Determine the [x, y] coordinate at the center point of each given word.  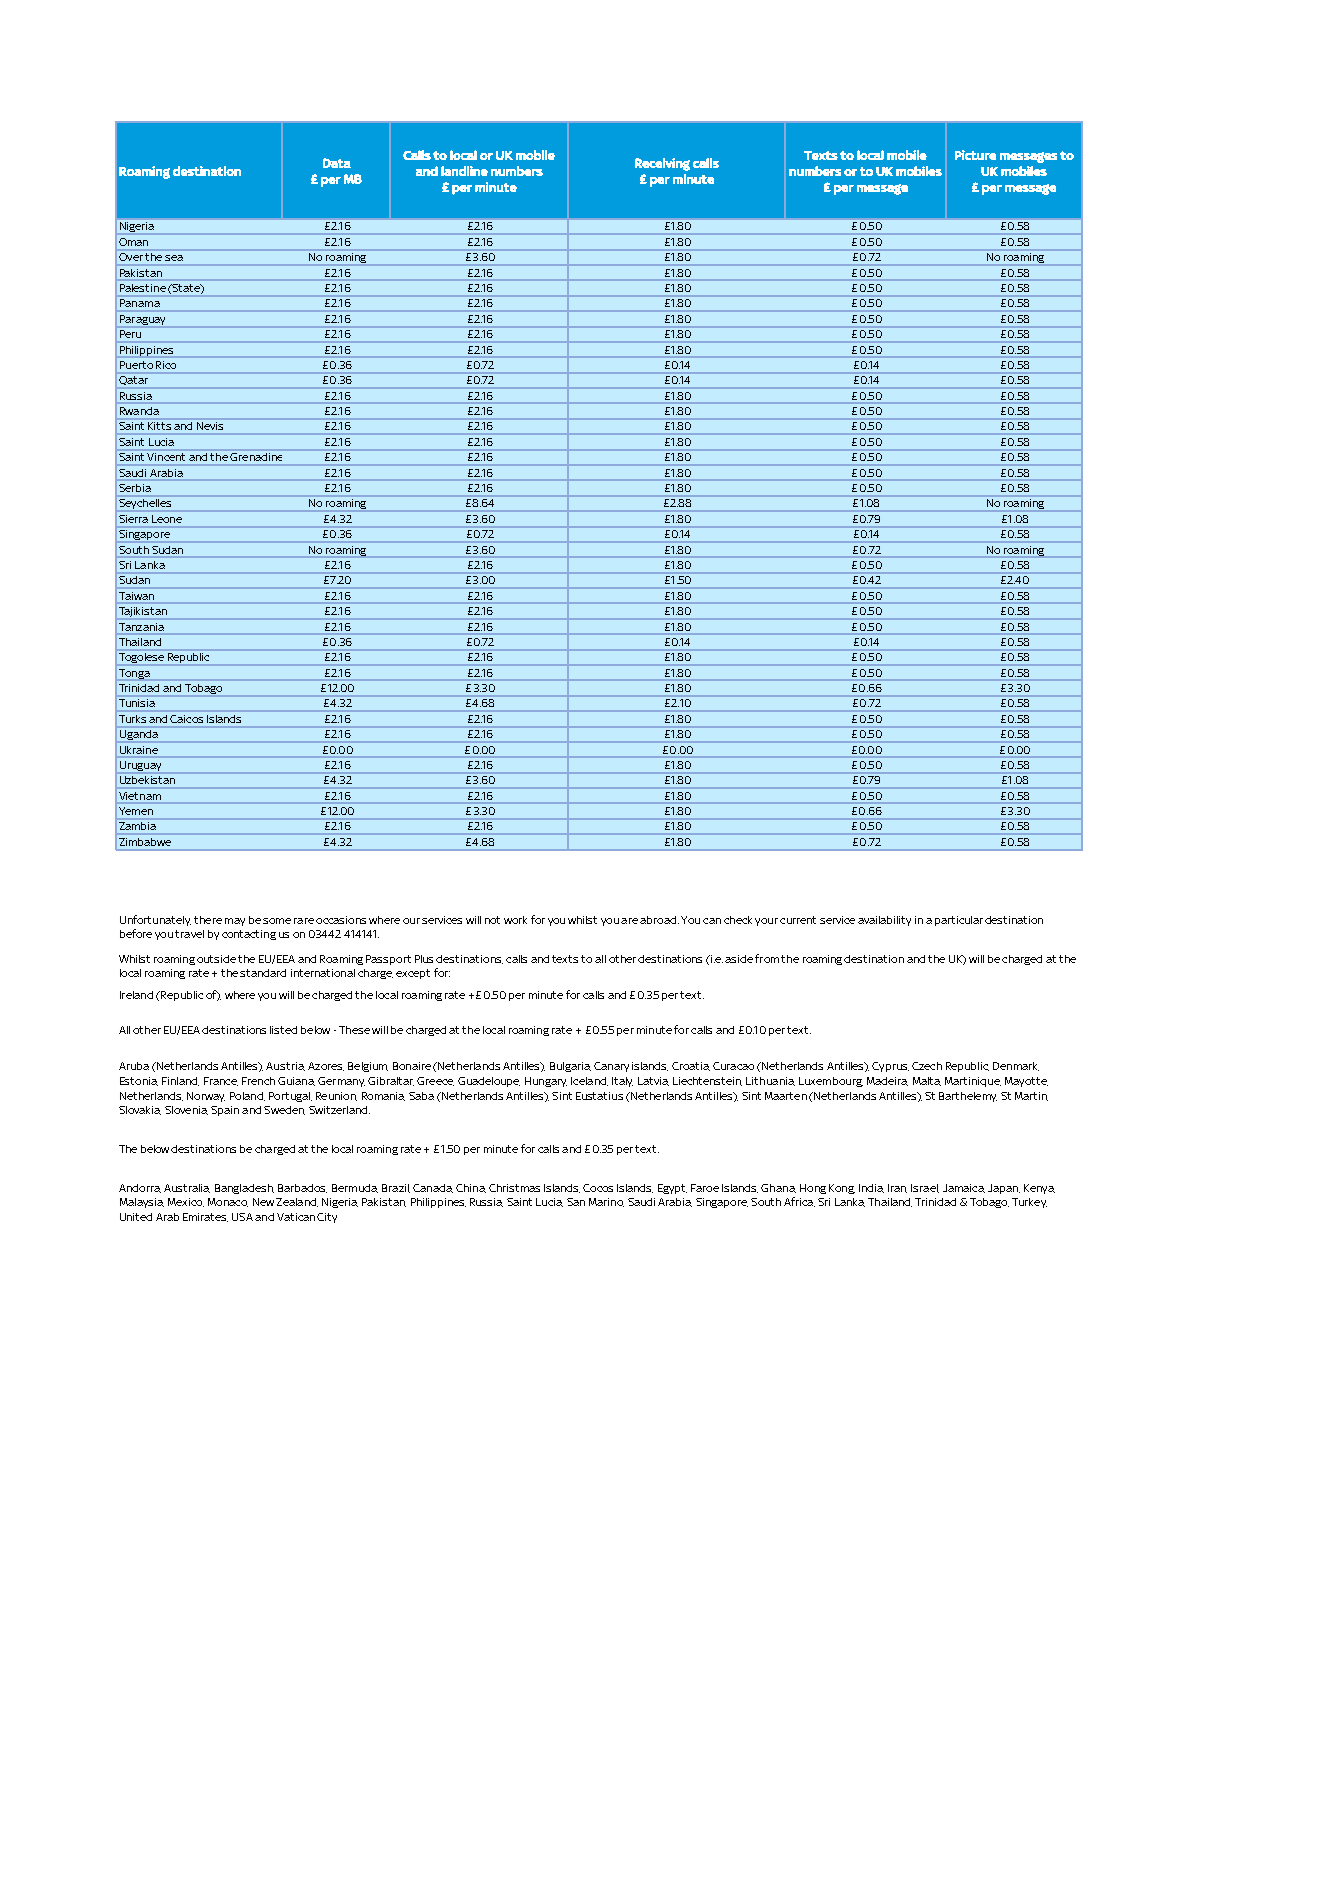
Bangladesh [244, 1189]
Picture [975, 155]
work [515, 920]
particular [959, 921]
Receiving [662, 164]
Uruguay [140, 767]
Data [337, 163]
